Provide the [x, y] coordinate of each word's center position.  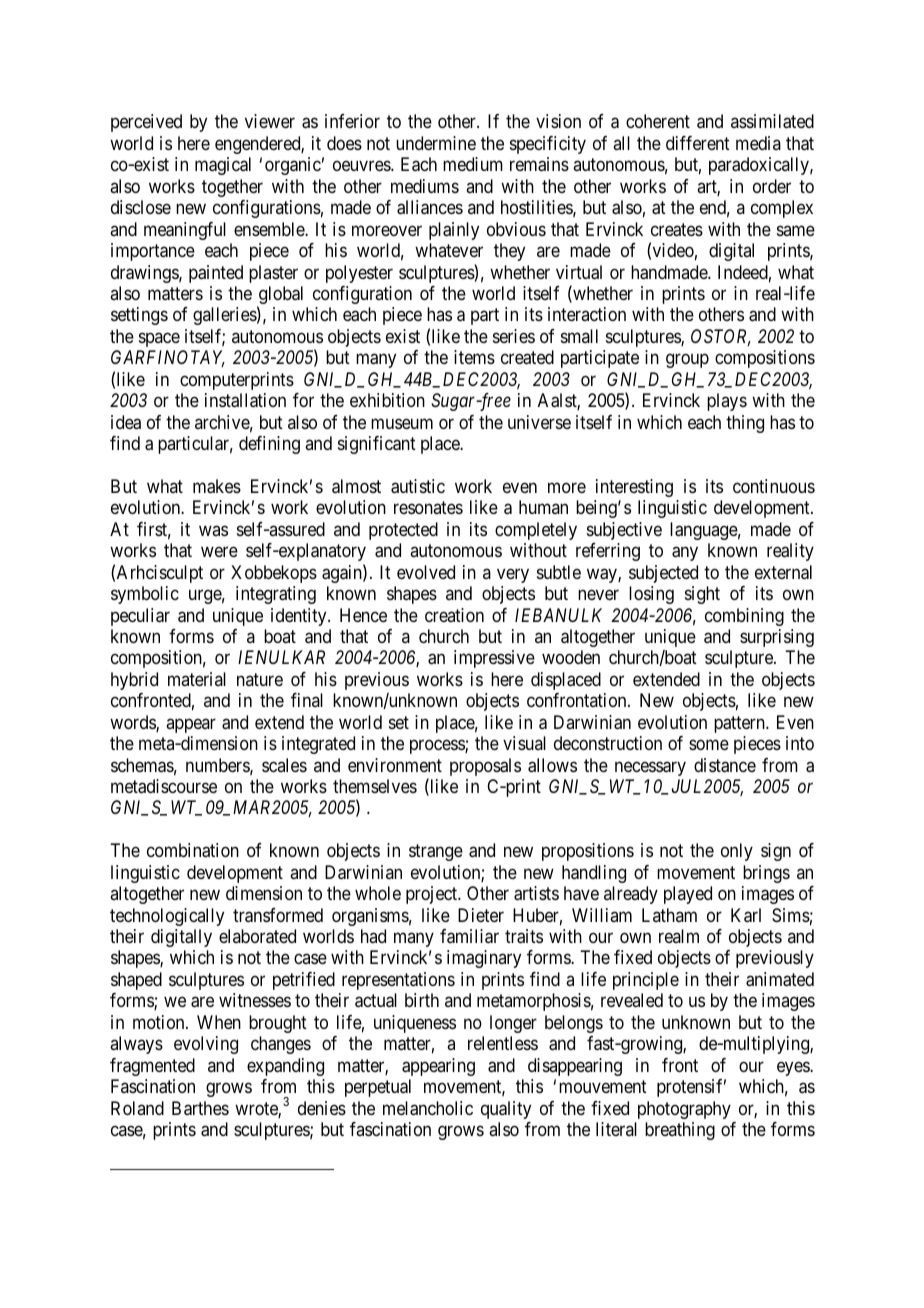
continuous [774, 486]
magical [223, 166]
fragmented [152, 1067]
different [698, 143]
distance [725, 765]
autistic [418, 486]
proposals [485, 767]
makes [217, 486]
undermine [436, 143]
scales [284, 765]
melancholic [428, 1108]
